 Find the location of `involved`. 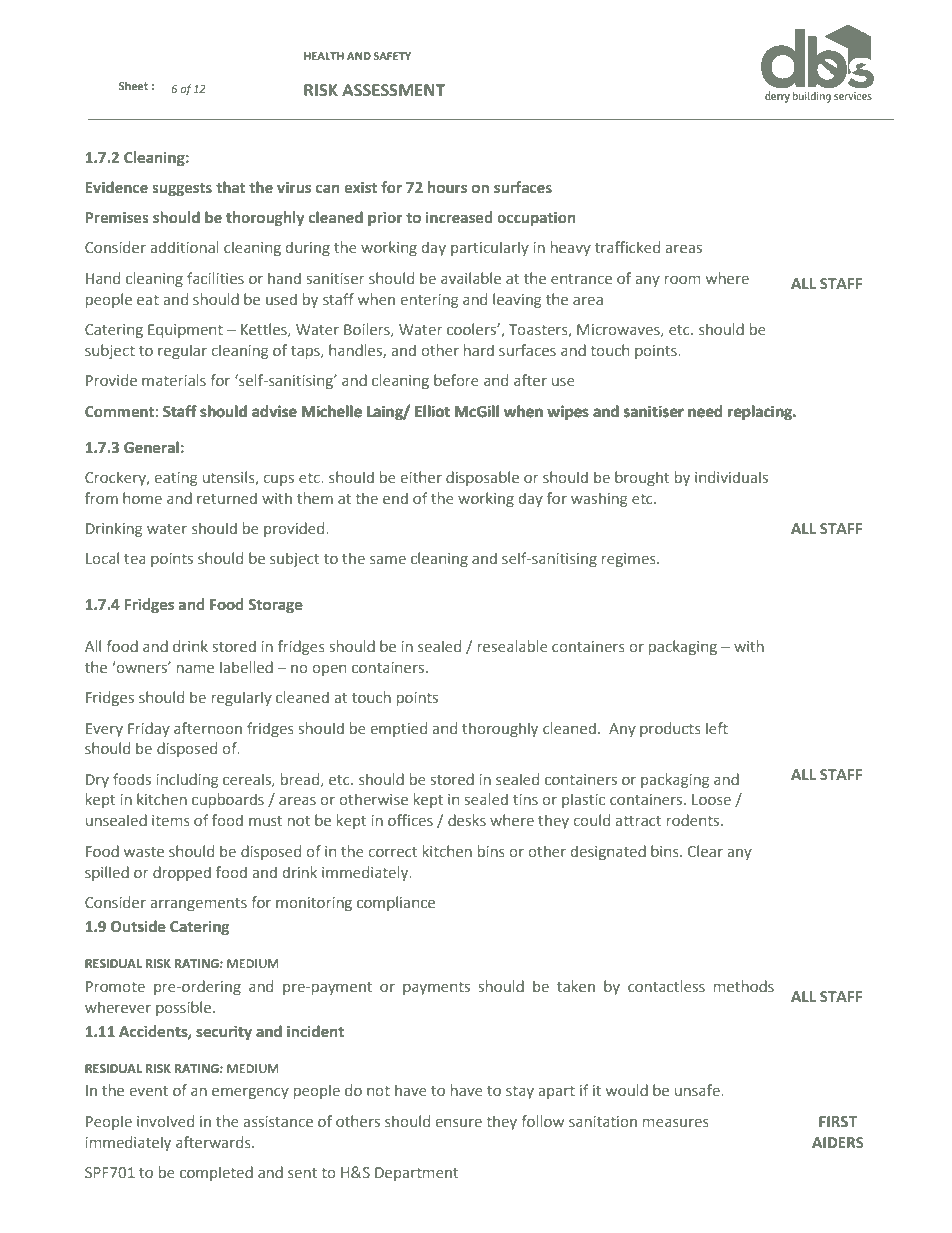

involved is located at coordinates (165, 1121).
